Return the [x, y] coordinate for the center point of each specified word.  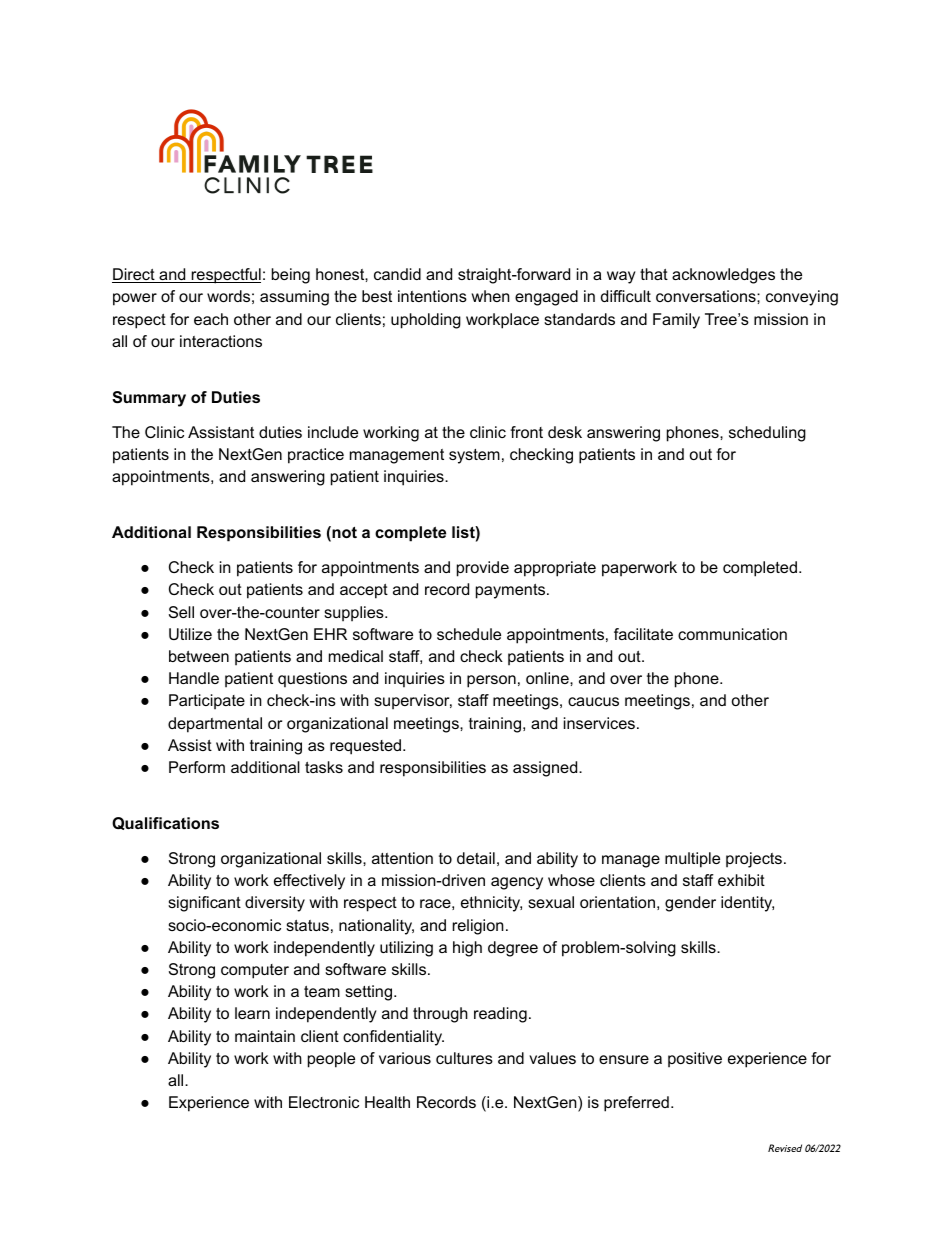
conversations [707, 296]
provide [483, 569]
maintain [265, 1036]
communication [732, 634]
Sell [181, 612]
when [491, 296]
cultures [464, 1058]
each [211, 319]
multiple [692, 860]
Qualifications [165, 823]
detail [476, 858]
